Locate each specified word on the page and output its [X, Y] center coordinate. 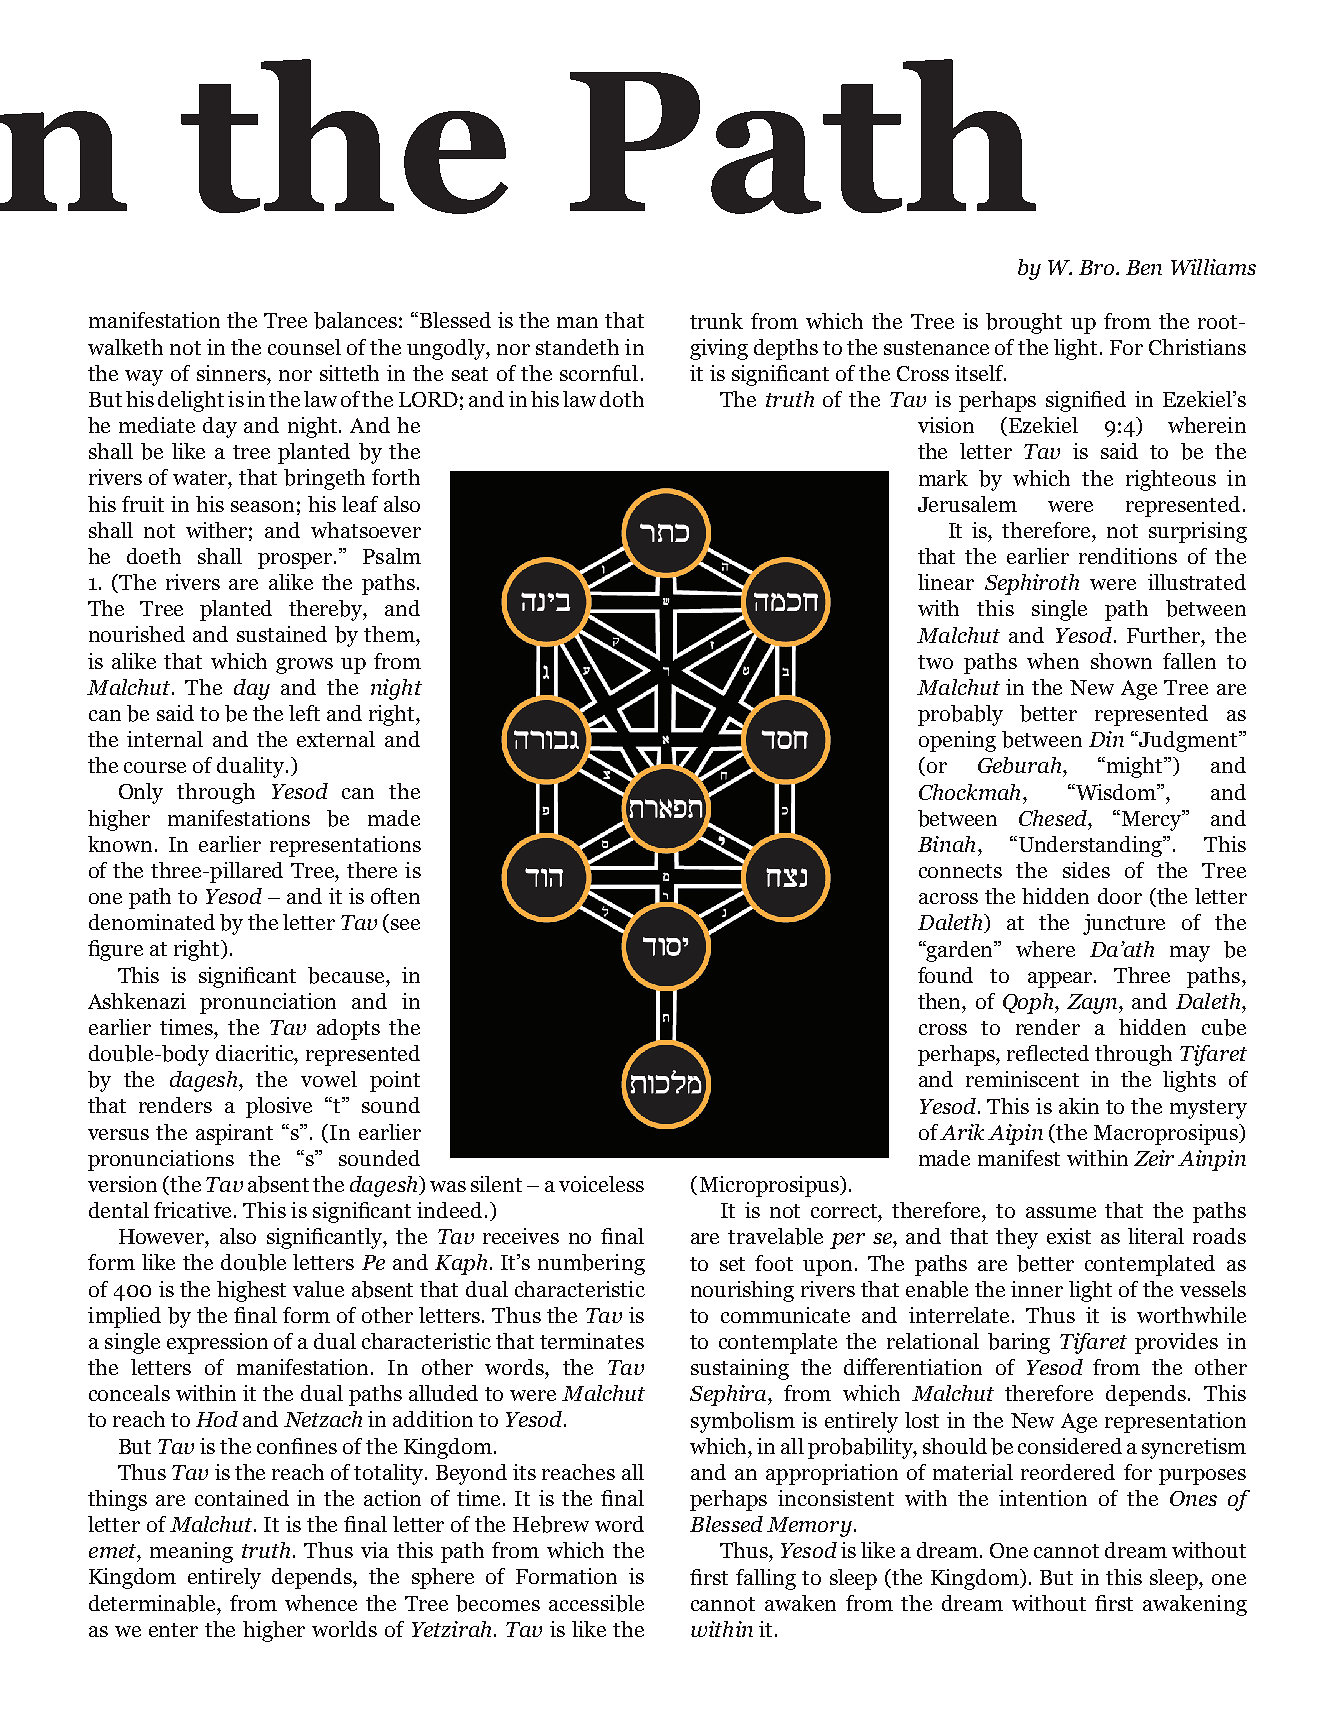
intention [1043, 1498]
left [304, 713]
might [1136, 767]
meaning [191, 1552]
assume [1061, 1212]
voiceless [601, 1184]
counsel [304, 347]
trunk [716, 321]
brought [1024, 323]
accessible [596, 1603]
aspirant [234, 1134]
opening [957, 741]
